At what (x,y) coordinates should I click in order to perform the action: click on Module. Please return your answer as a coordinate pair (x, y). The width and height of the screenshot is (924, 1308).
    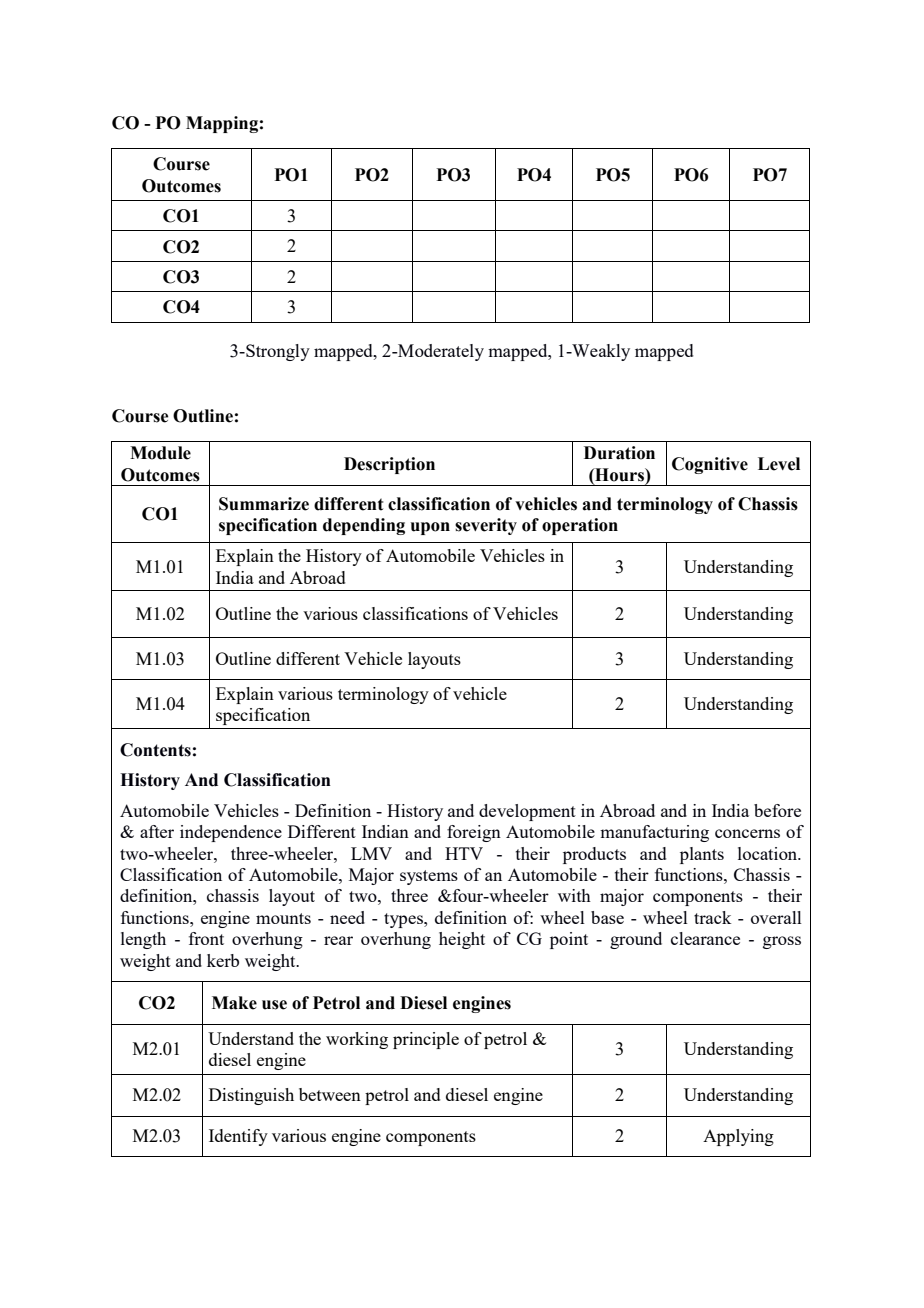
    Looking at the image, I should click on (160, 453).
